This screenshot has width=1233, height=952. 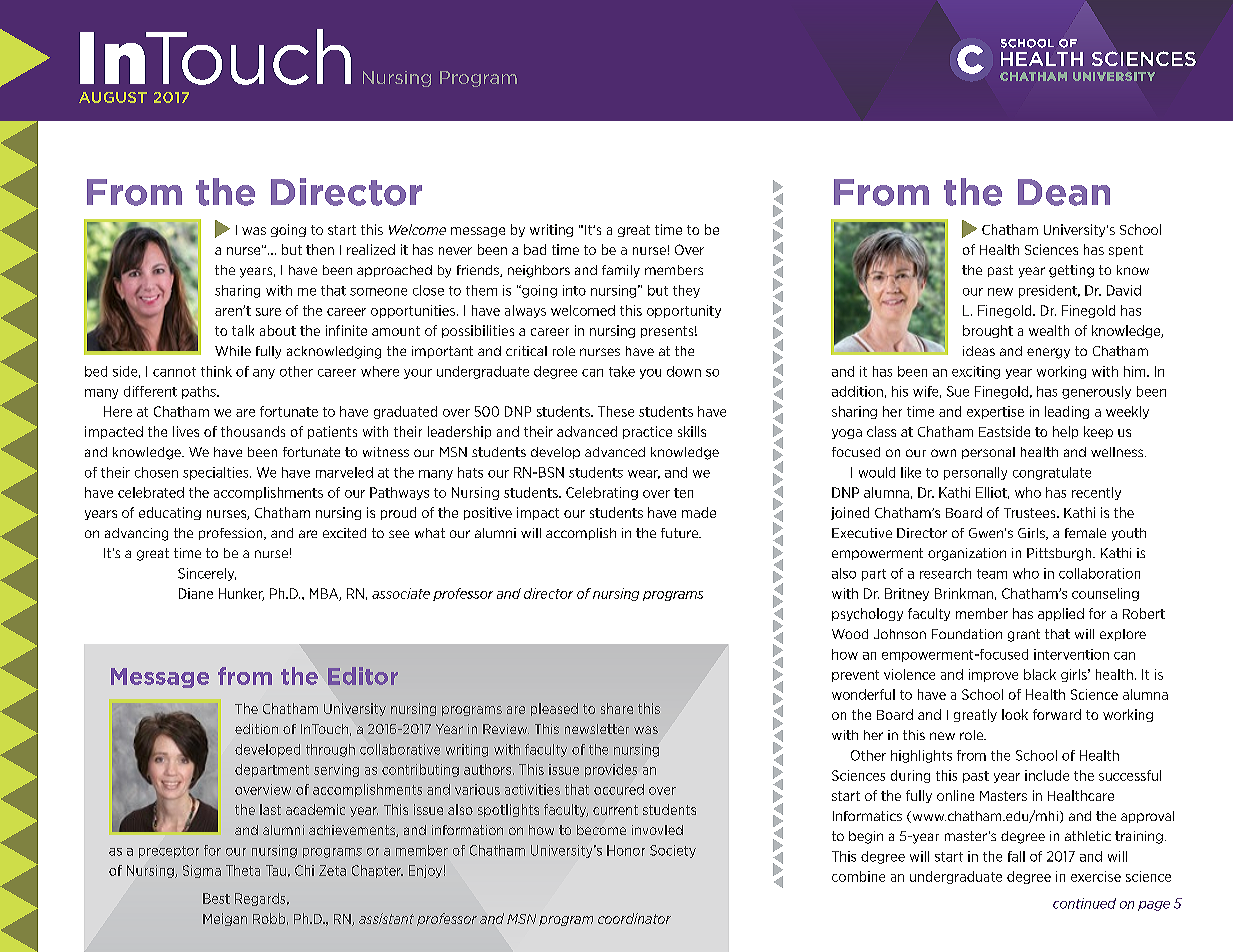 What do you see at coordinates (1015, 714) in the screenshot?
I see `look` at bounding box center [1015, 714].
